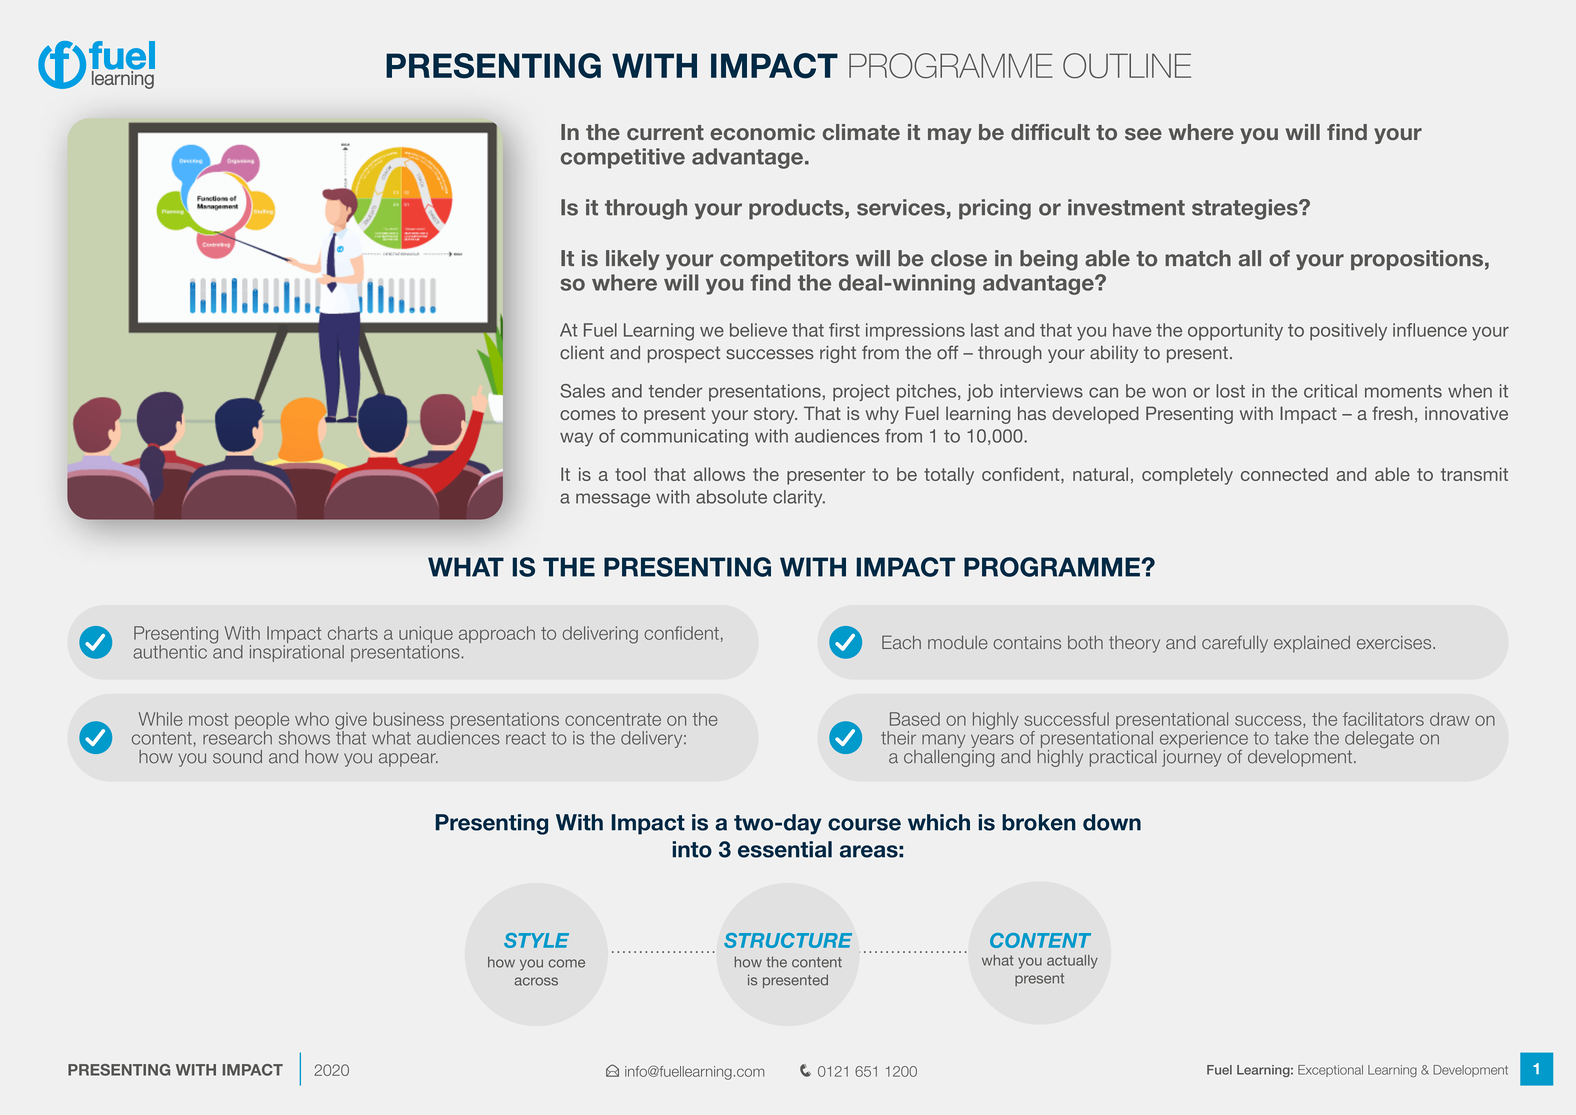 The width and height of the screenshot is (1576, 1115). I want to click on competitive, so click(623, 158).
